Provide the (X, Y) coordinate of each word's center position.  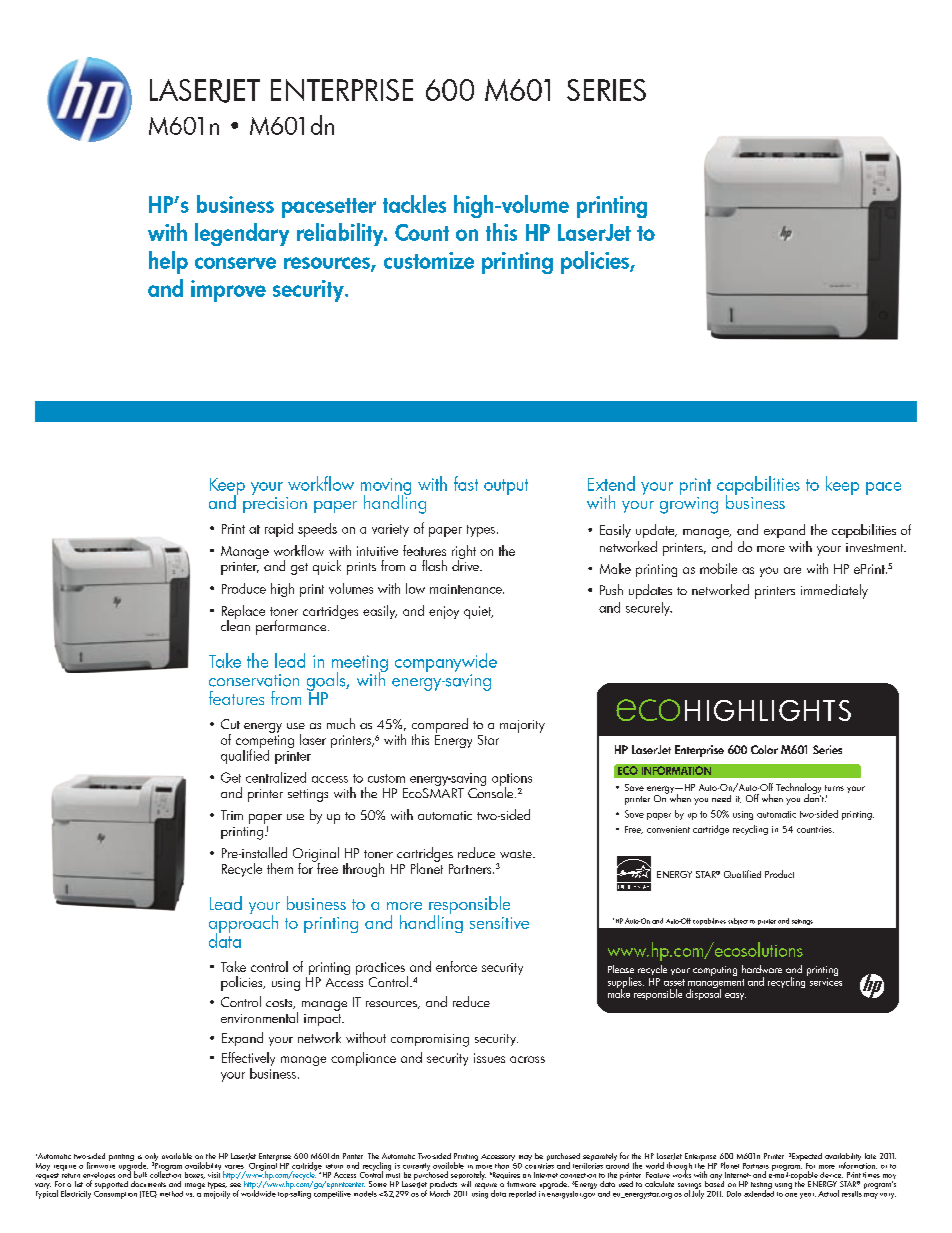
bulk (140, 1174)
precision (275, 503)
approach (243, 924)
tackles (414, 204)
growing (689, 504)
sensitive (499, 923)
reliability (341, 234)
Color (764, 749)
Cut (230, 724)
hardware (762, 969)
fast (466, 483)
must (393, 1174)
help (168, 262)
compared (440, 726)
